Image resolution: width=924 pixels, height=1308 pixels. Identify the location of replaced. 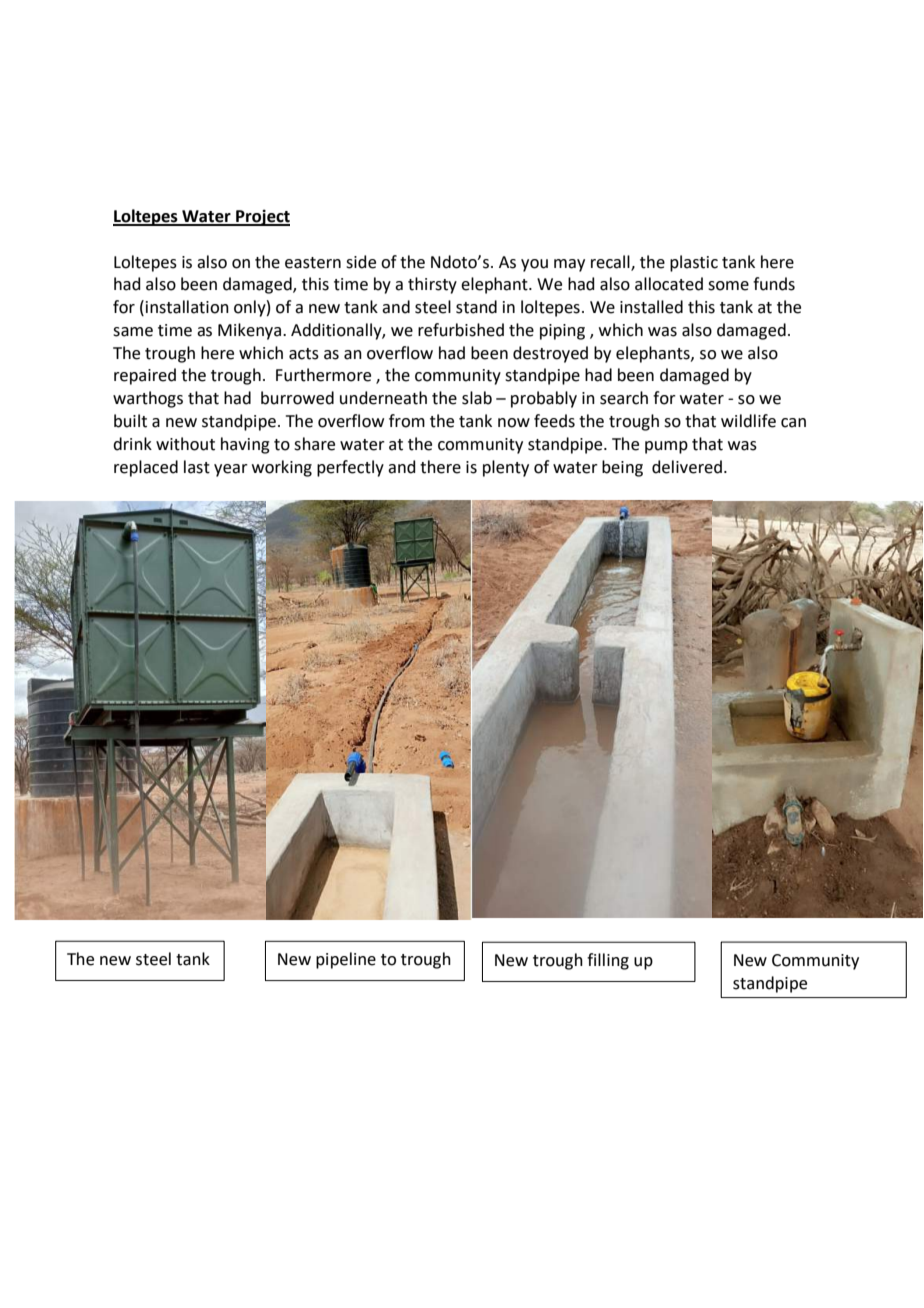
(146, 468).
